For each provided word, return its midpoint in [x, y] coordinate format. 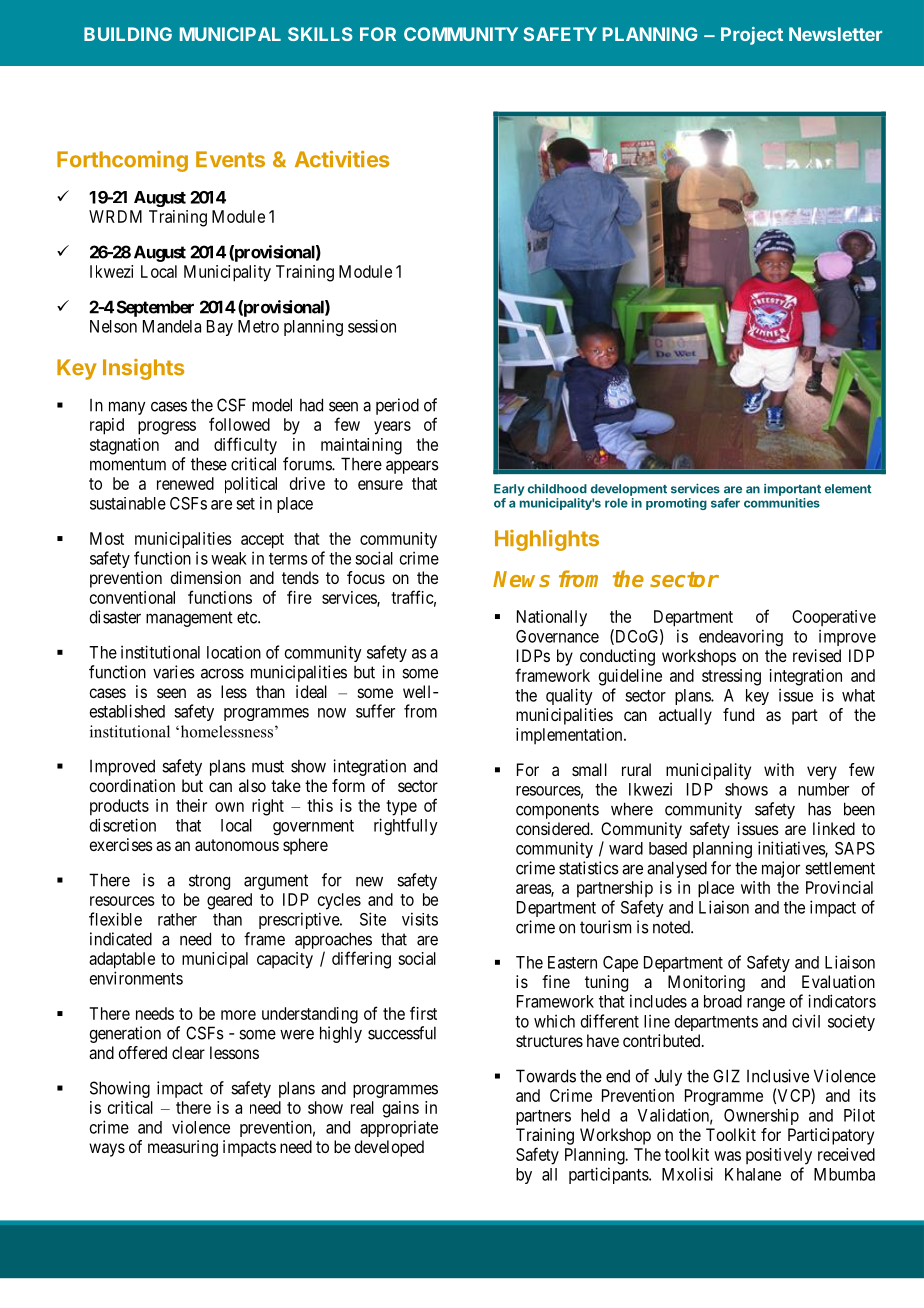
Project [752, 36]
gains [401, 1109]
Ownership [761, 1116]
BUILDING [128, 34]
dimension [205, 577]
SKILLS [320, 34]
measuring [183, 1148]
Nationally [552, 618]
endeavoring [741, 637]
